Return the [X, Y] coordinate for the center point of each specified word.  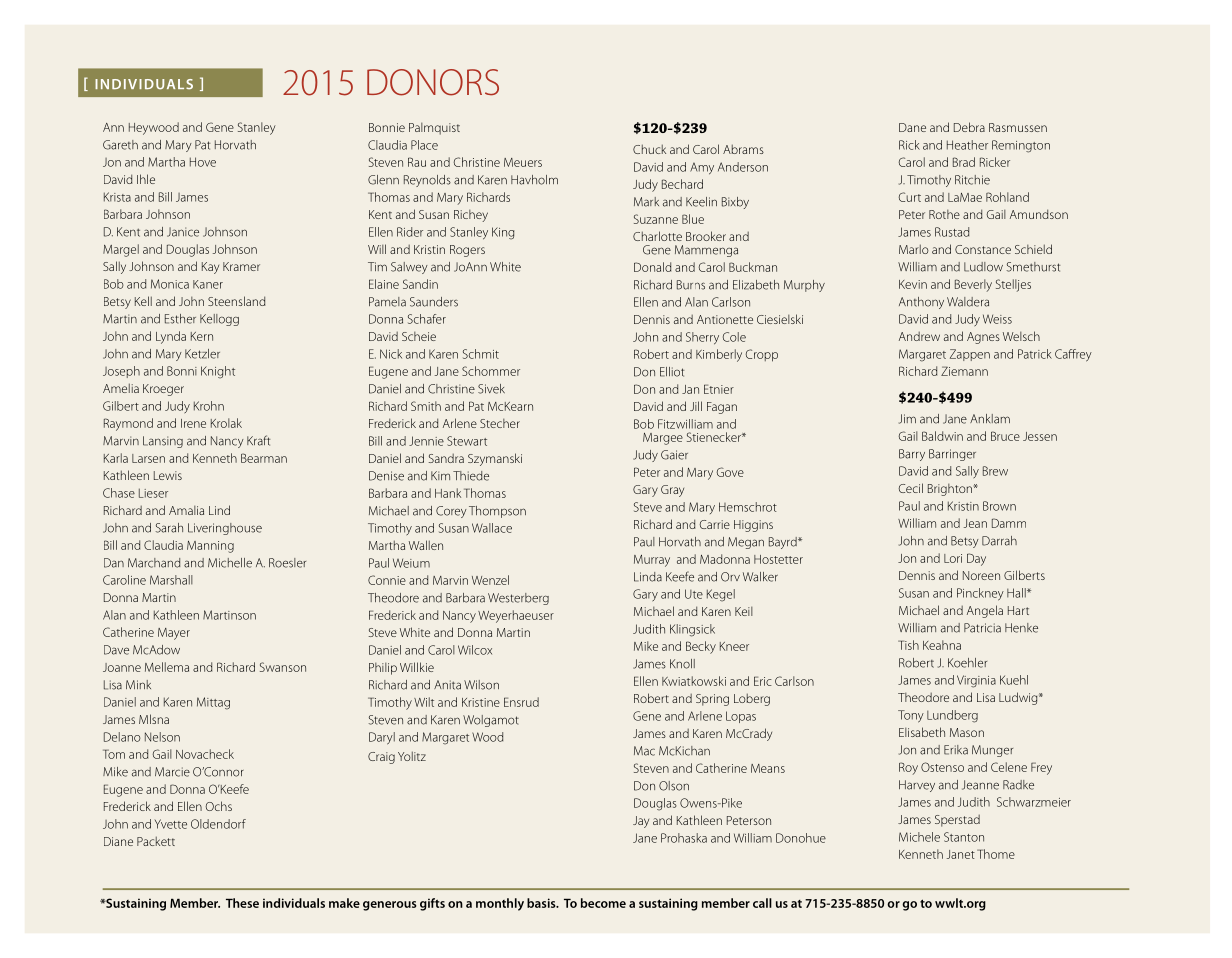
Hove [203, 162]
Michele [919, 837]
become [603, 903]
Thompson [497, 512]
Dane [912, 127]
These [242, 903]
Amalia [186, 510]
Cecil [910, 488]
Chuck [649, 149]
